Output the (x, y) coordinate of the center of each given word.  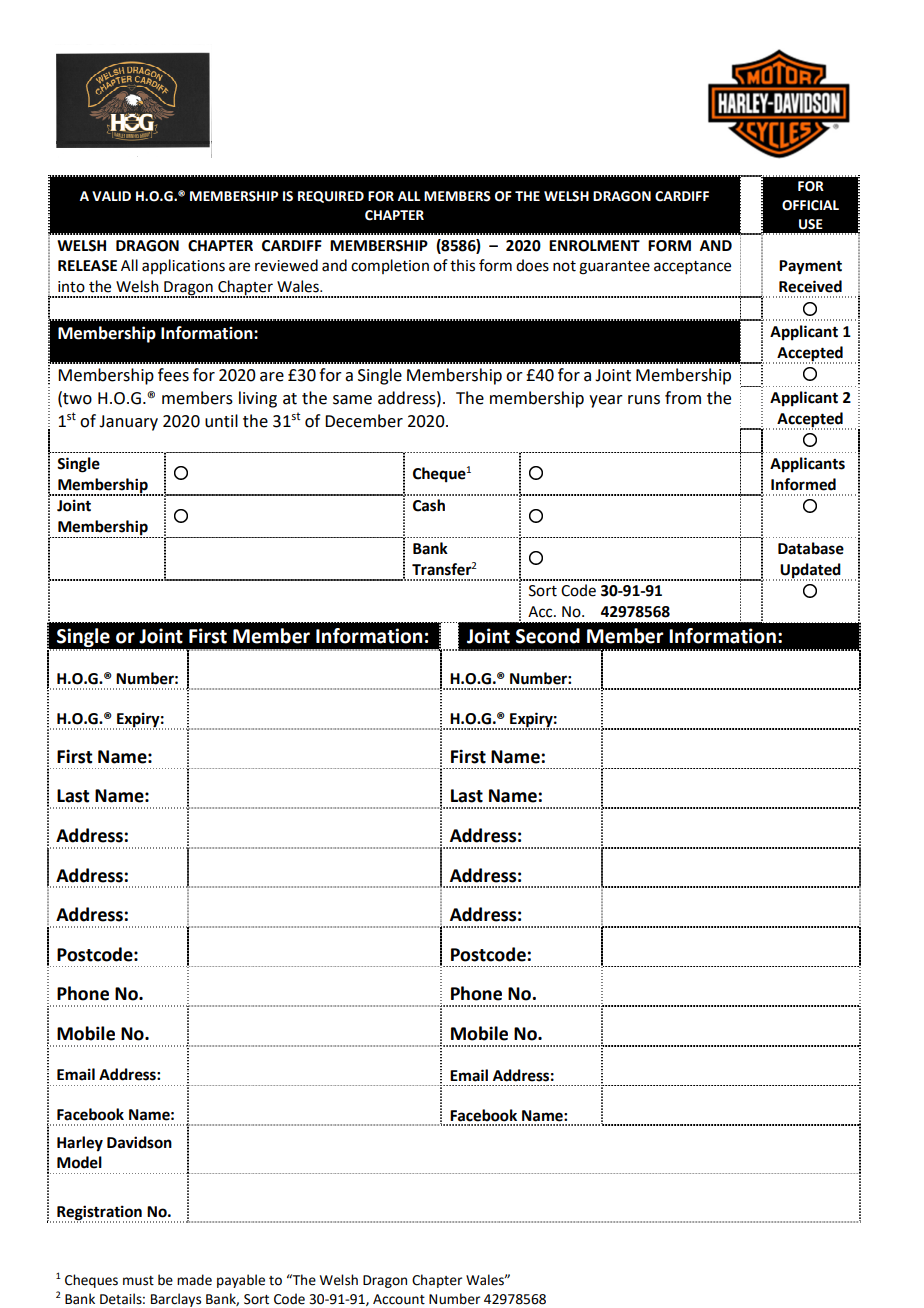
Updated (811, 571)
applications (183, 267)
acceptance (692, 267)
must (138, 1281)
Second (548, 636)
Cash (429, 505)
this (462, 265)
